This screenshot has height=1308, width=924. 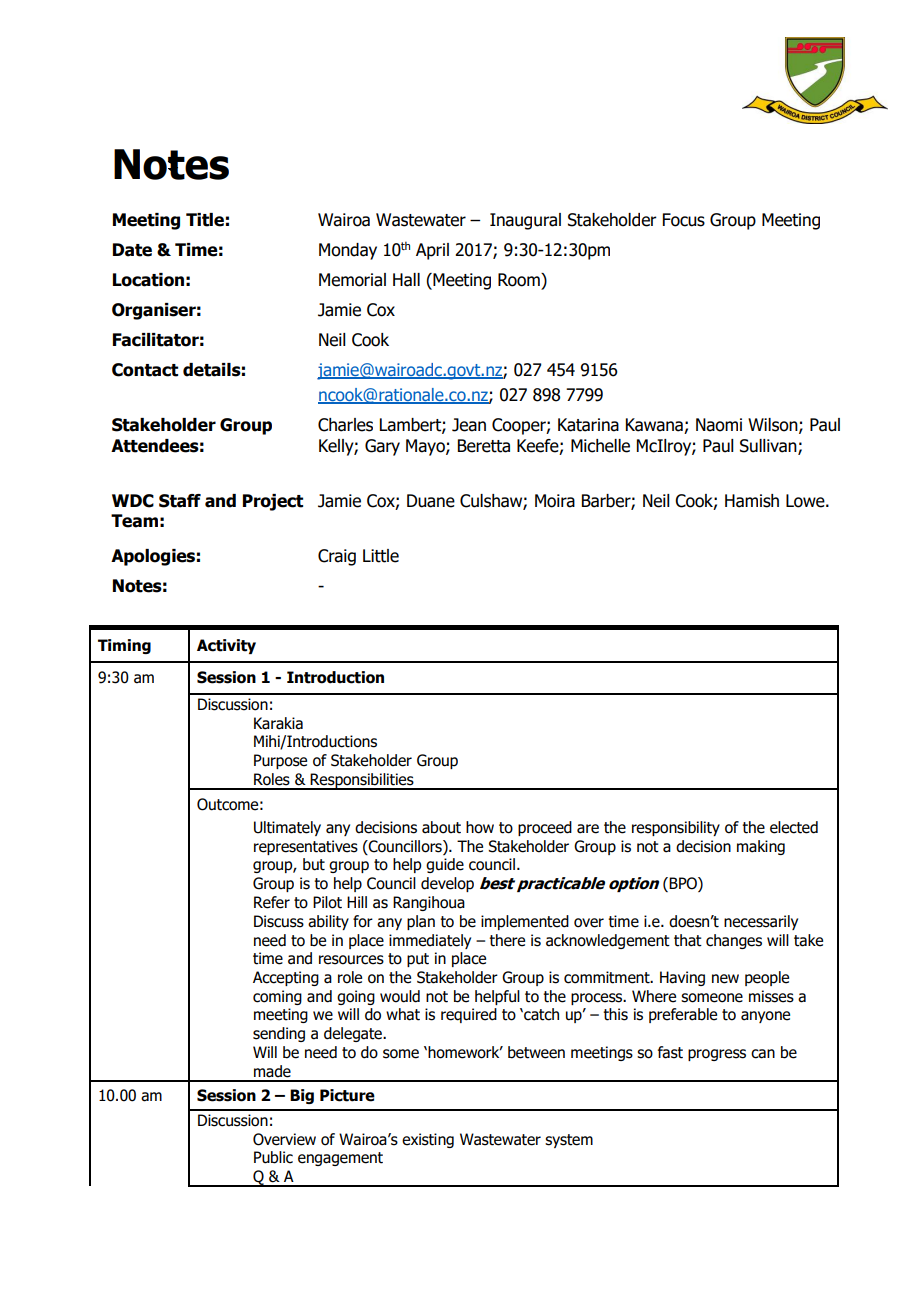 I want to click on April, so click(x=432, y=251).
